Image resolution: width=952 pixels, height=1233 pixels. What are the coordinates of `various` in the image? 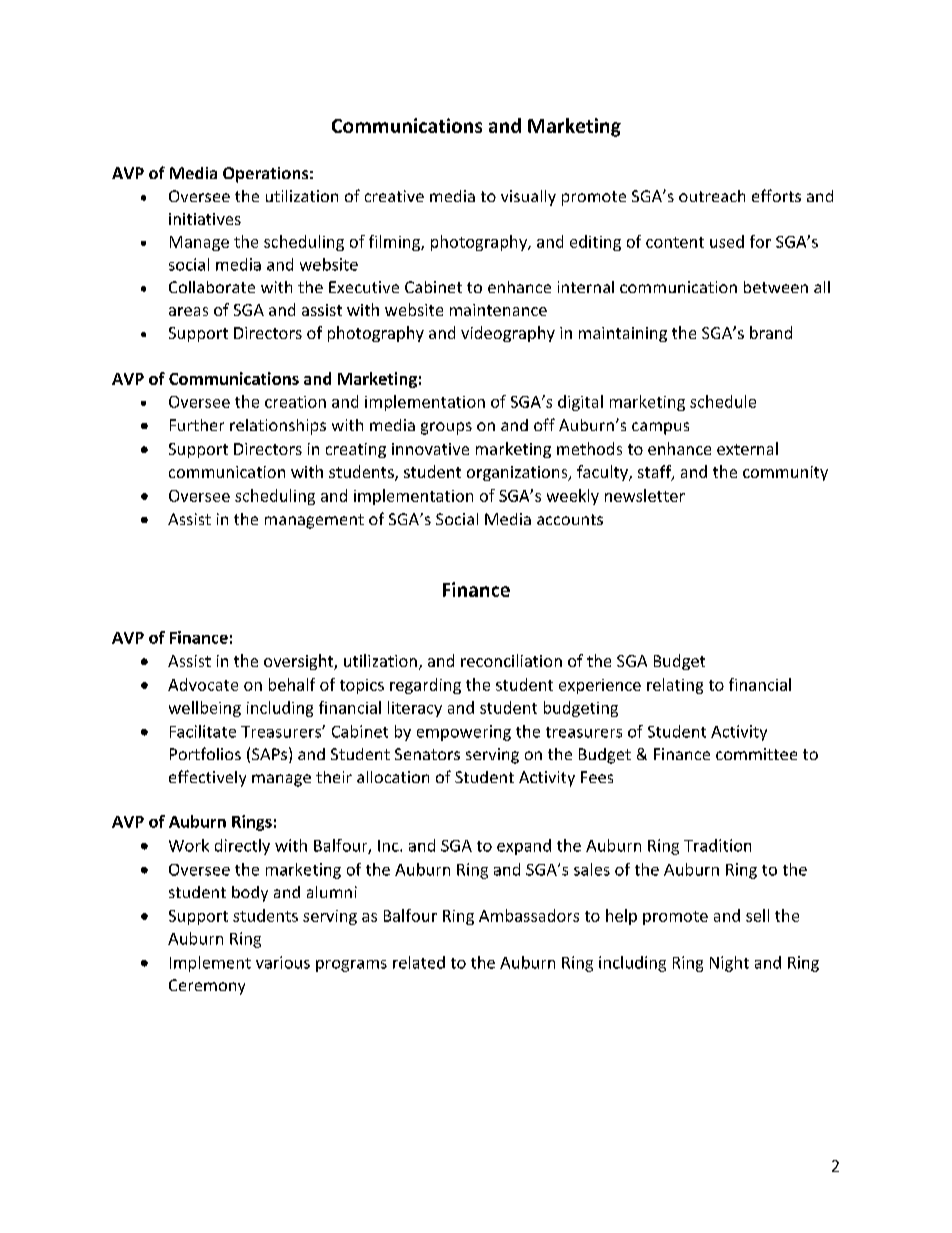 It's located at (283, 962).
